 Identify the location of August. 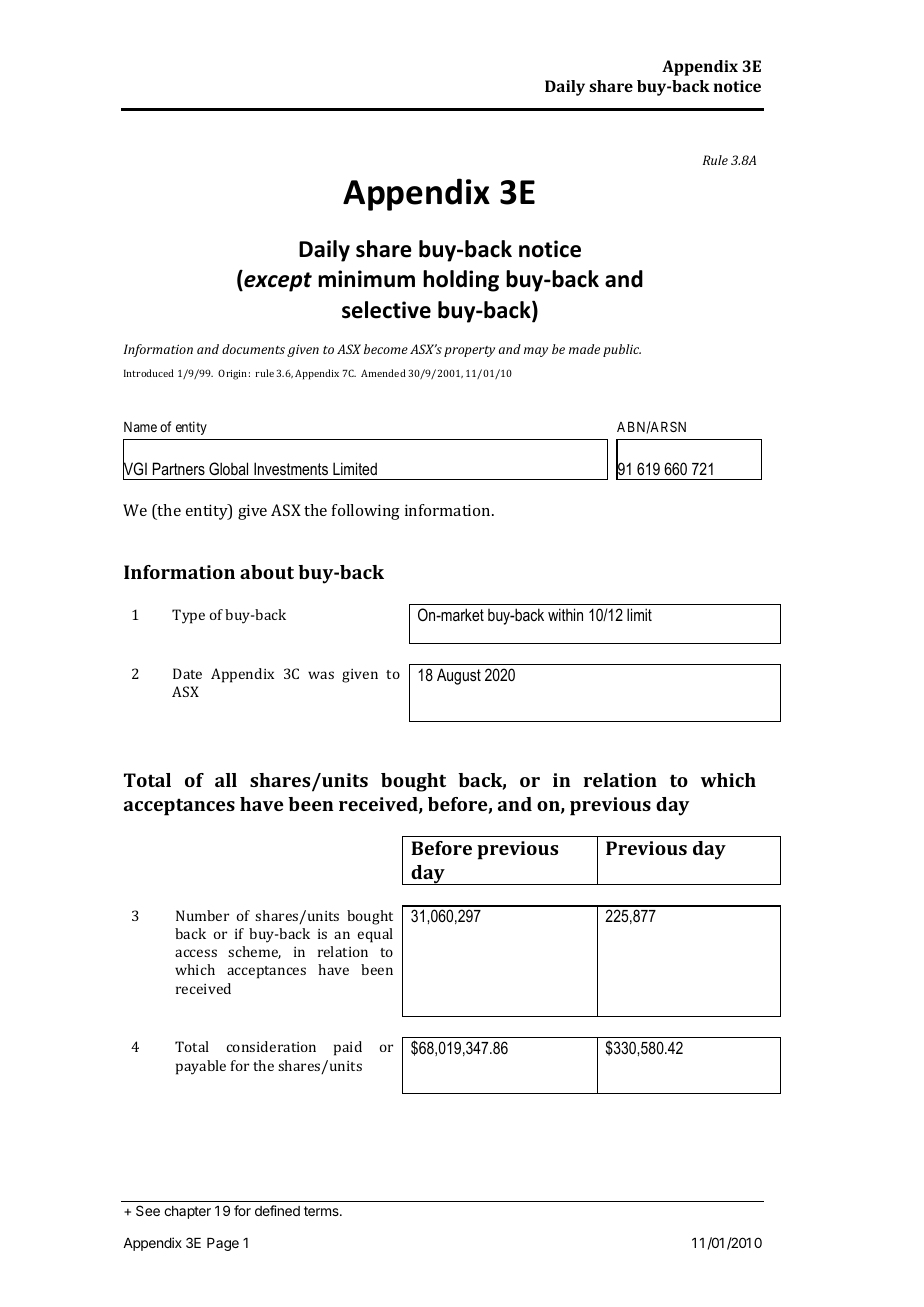
(459, 676).
